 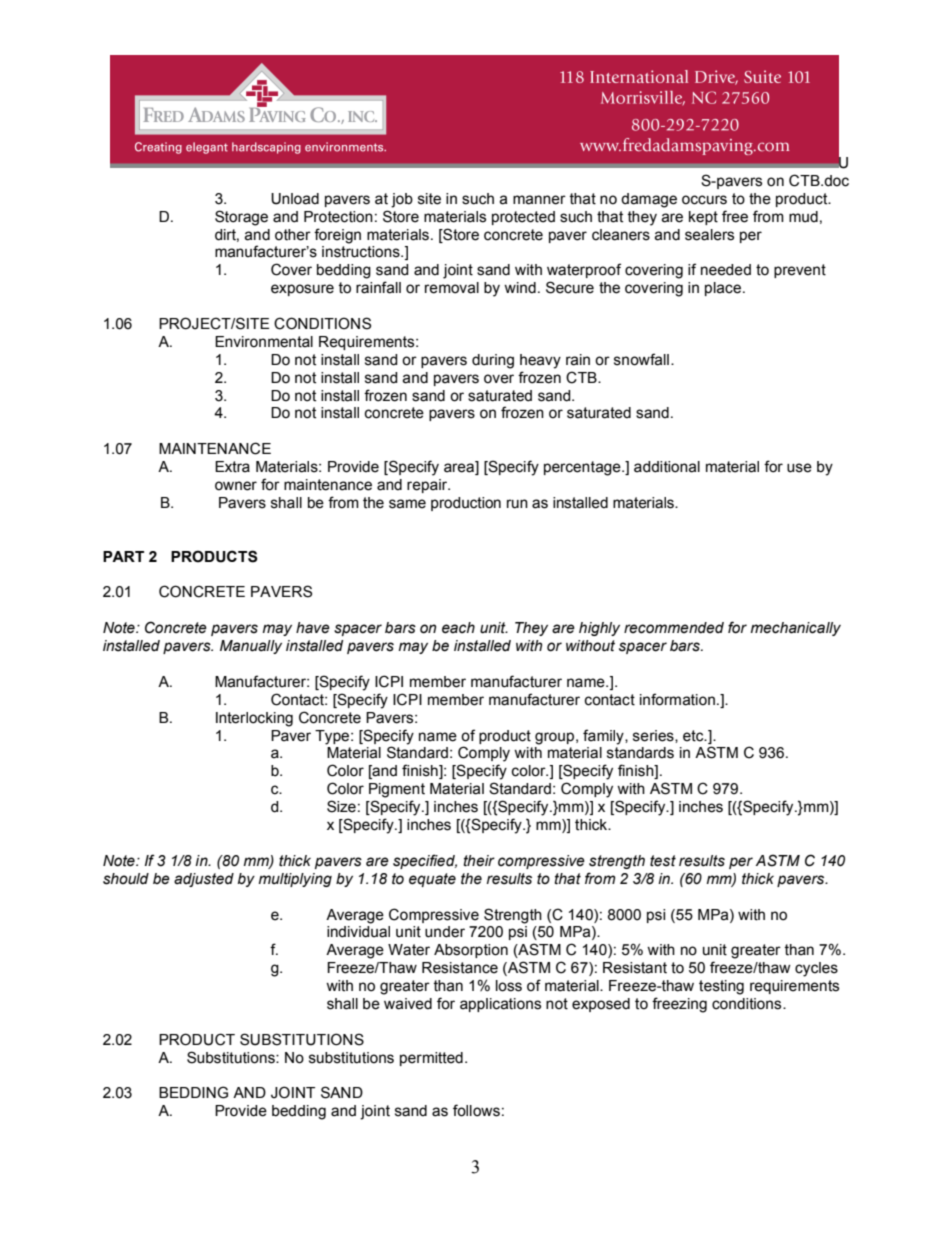 What do you see at coordinates (709, 235) in the screenshot?
I see `sealers` at bounding box center [709, 235].
